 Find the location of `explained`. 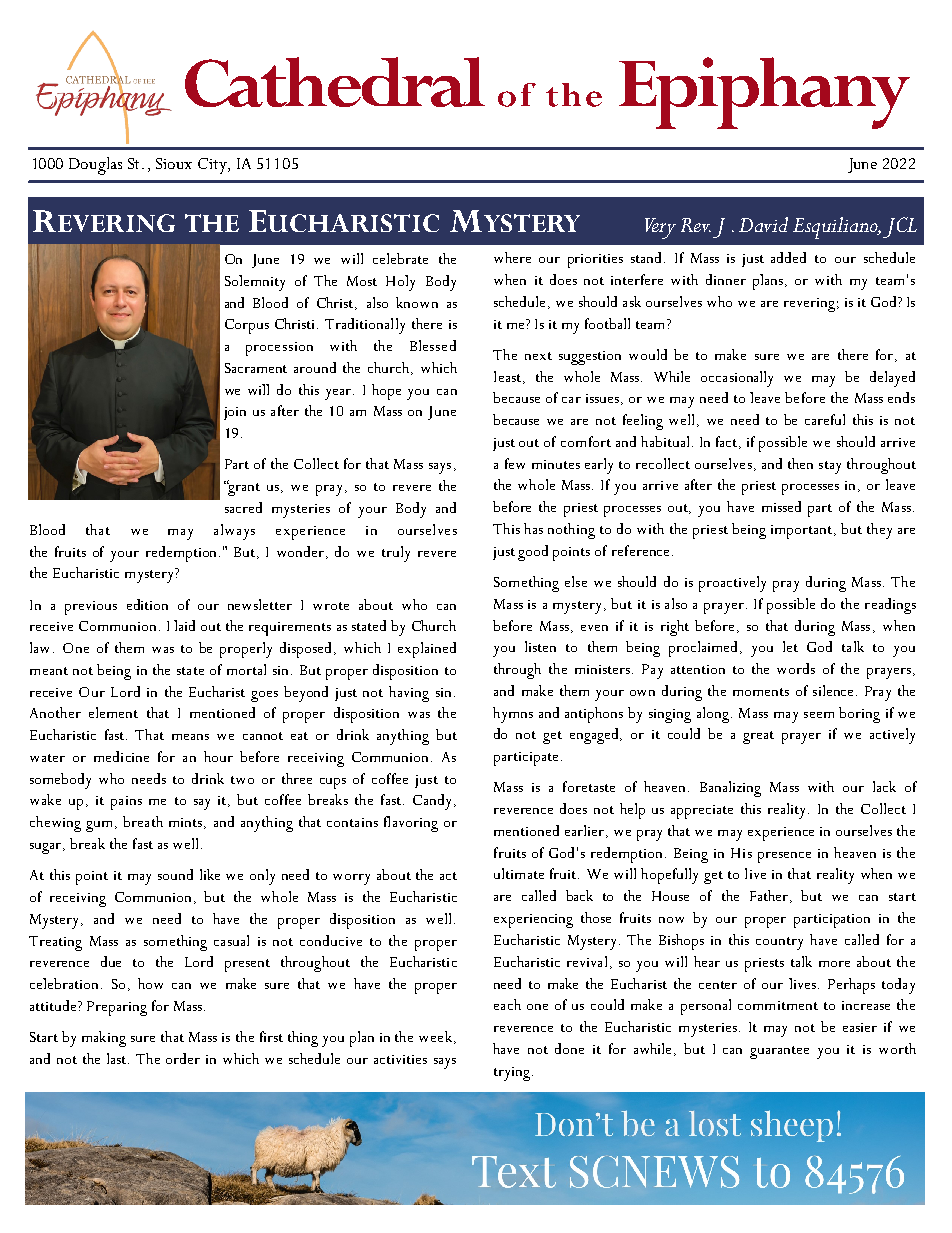

explained is located at coordinates (427, 650).
